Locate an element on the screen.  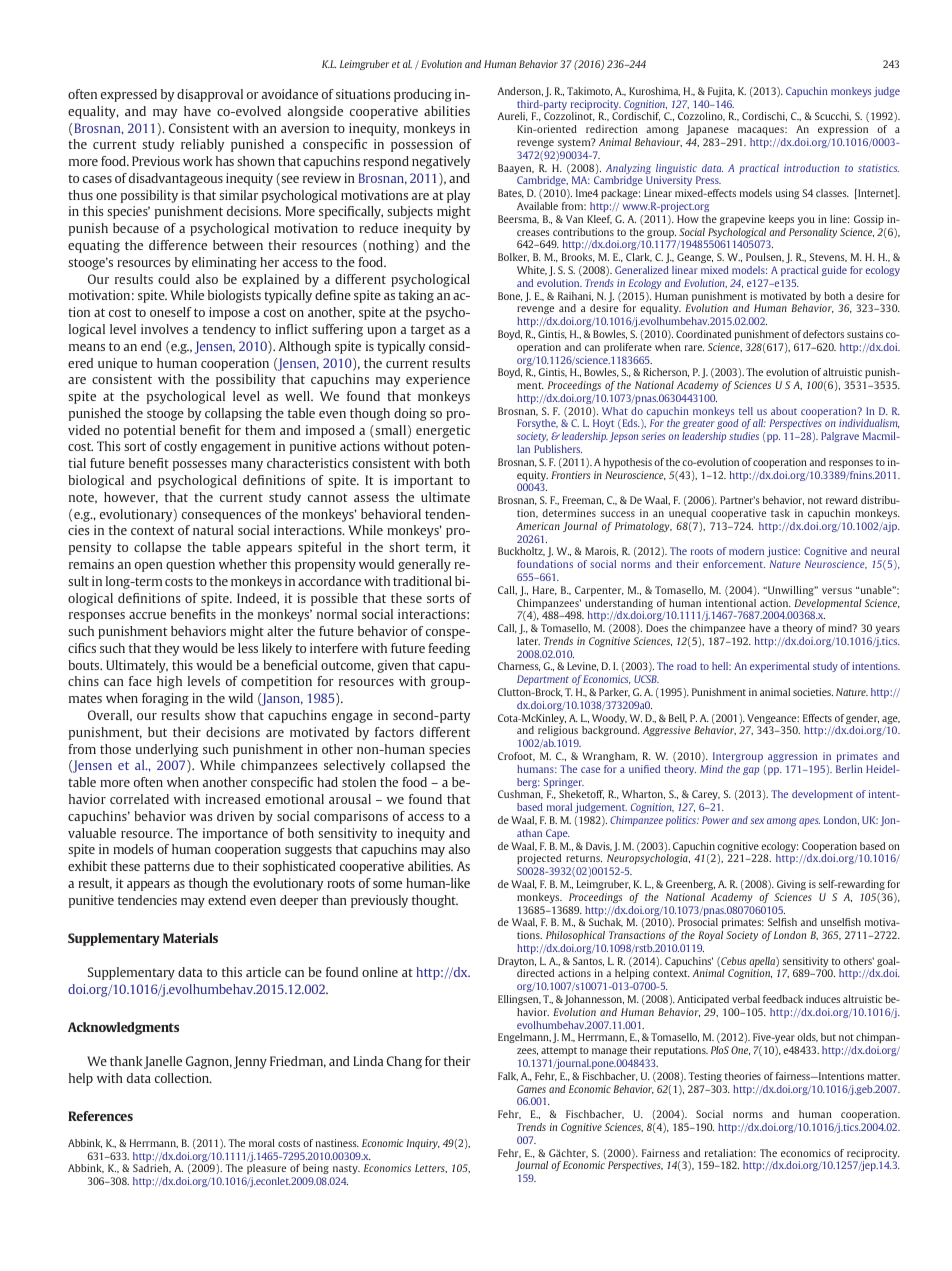
References is located at coordinates (100, 1116).
